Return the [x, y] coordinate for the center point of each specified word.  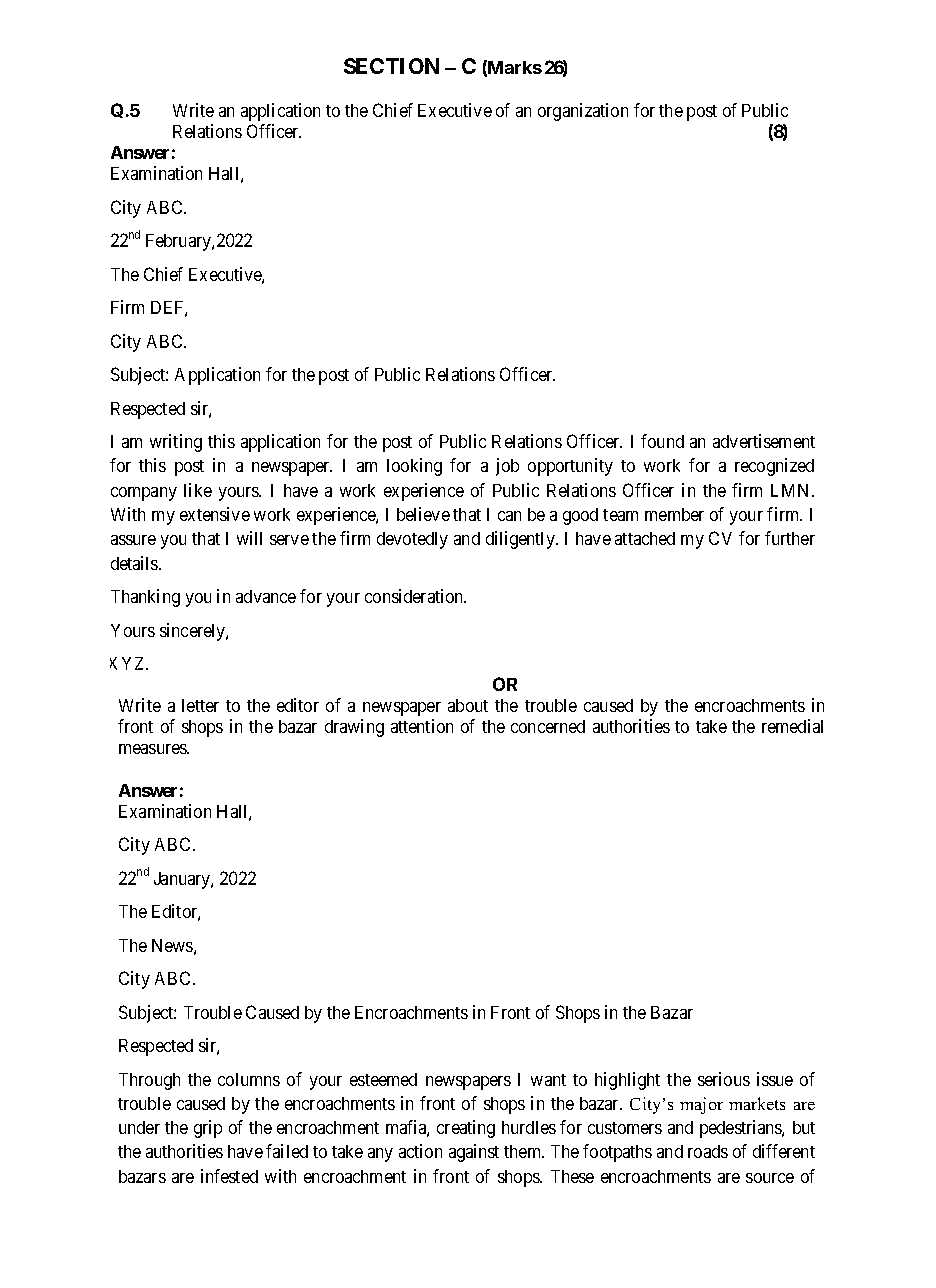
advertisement [764, 441]
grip [208, 1129]
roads [708, 1151]
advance [266, 596]
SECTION [391, 66]
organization [583, 112]
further [790, 538]
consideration [415, 596]
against [474, 1153]
